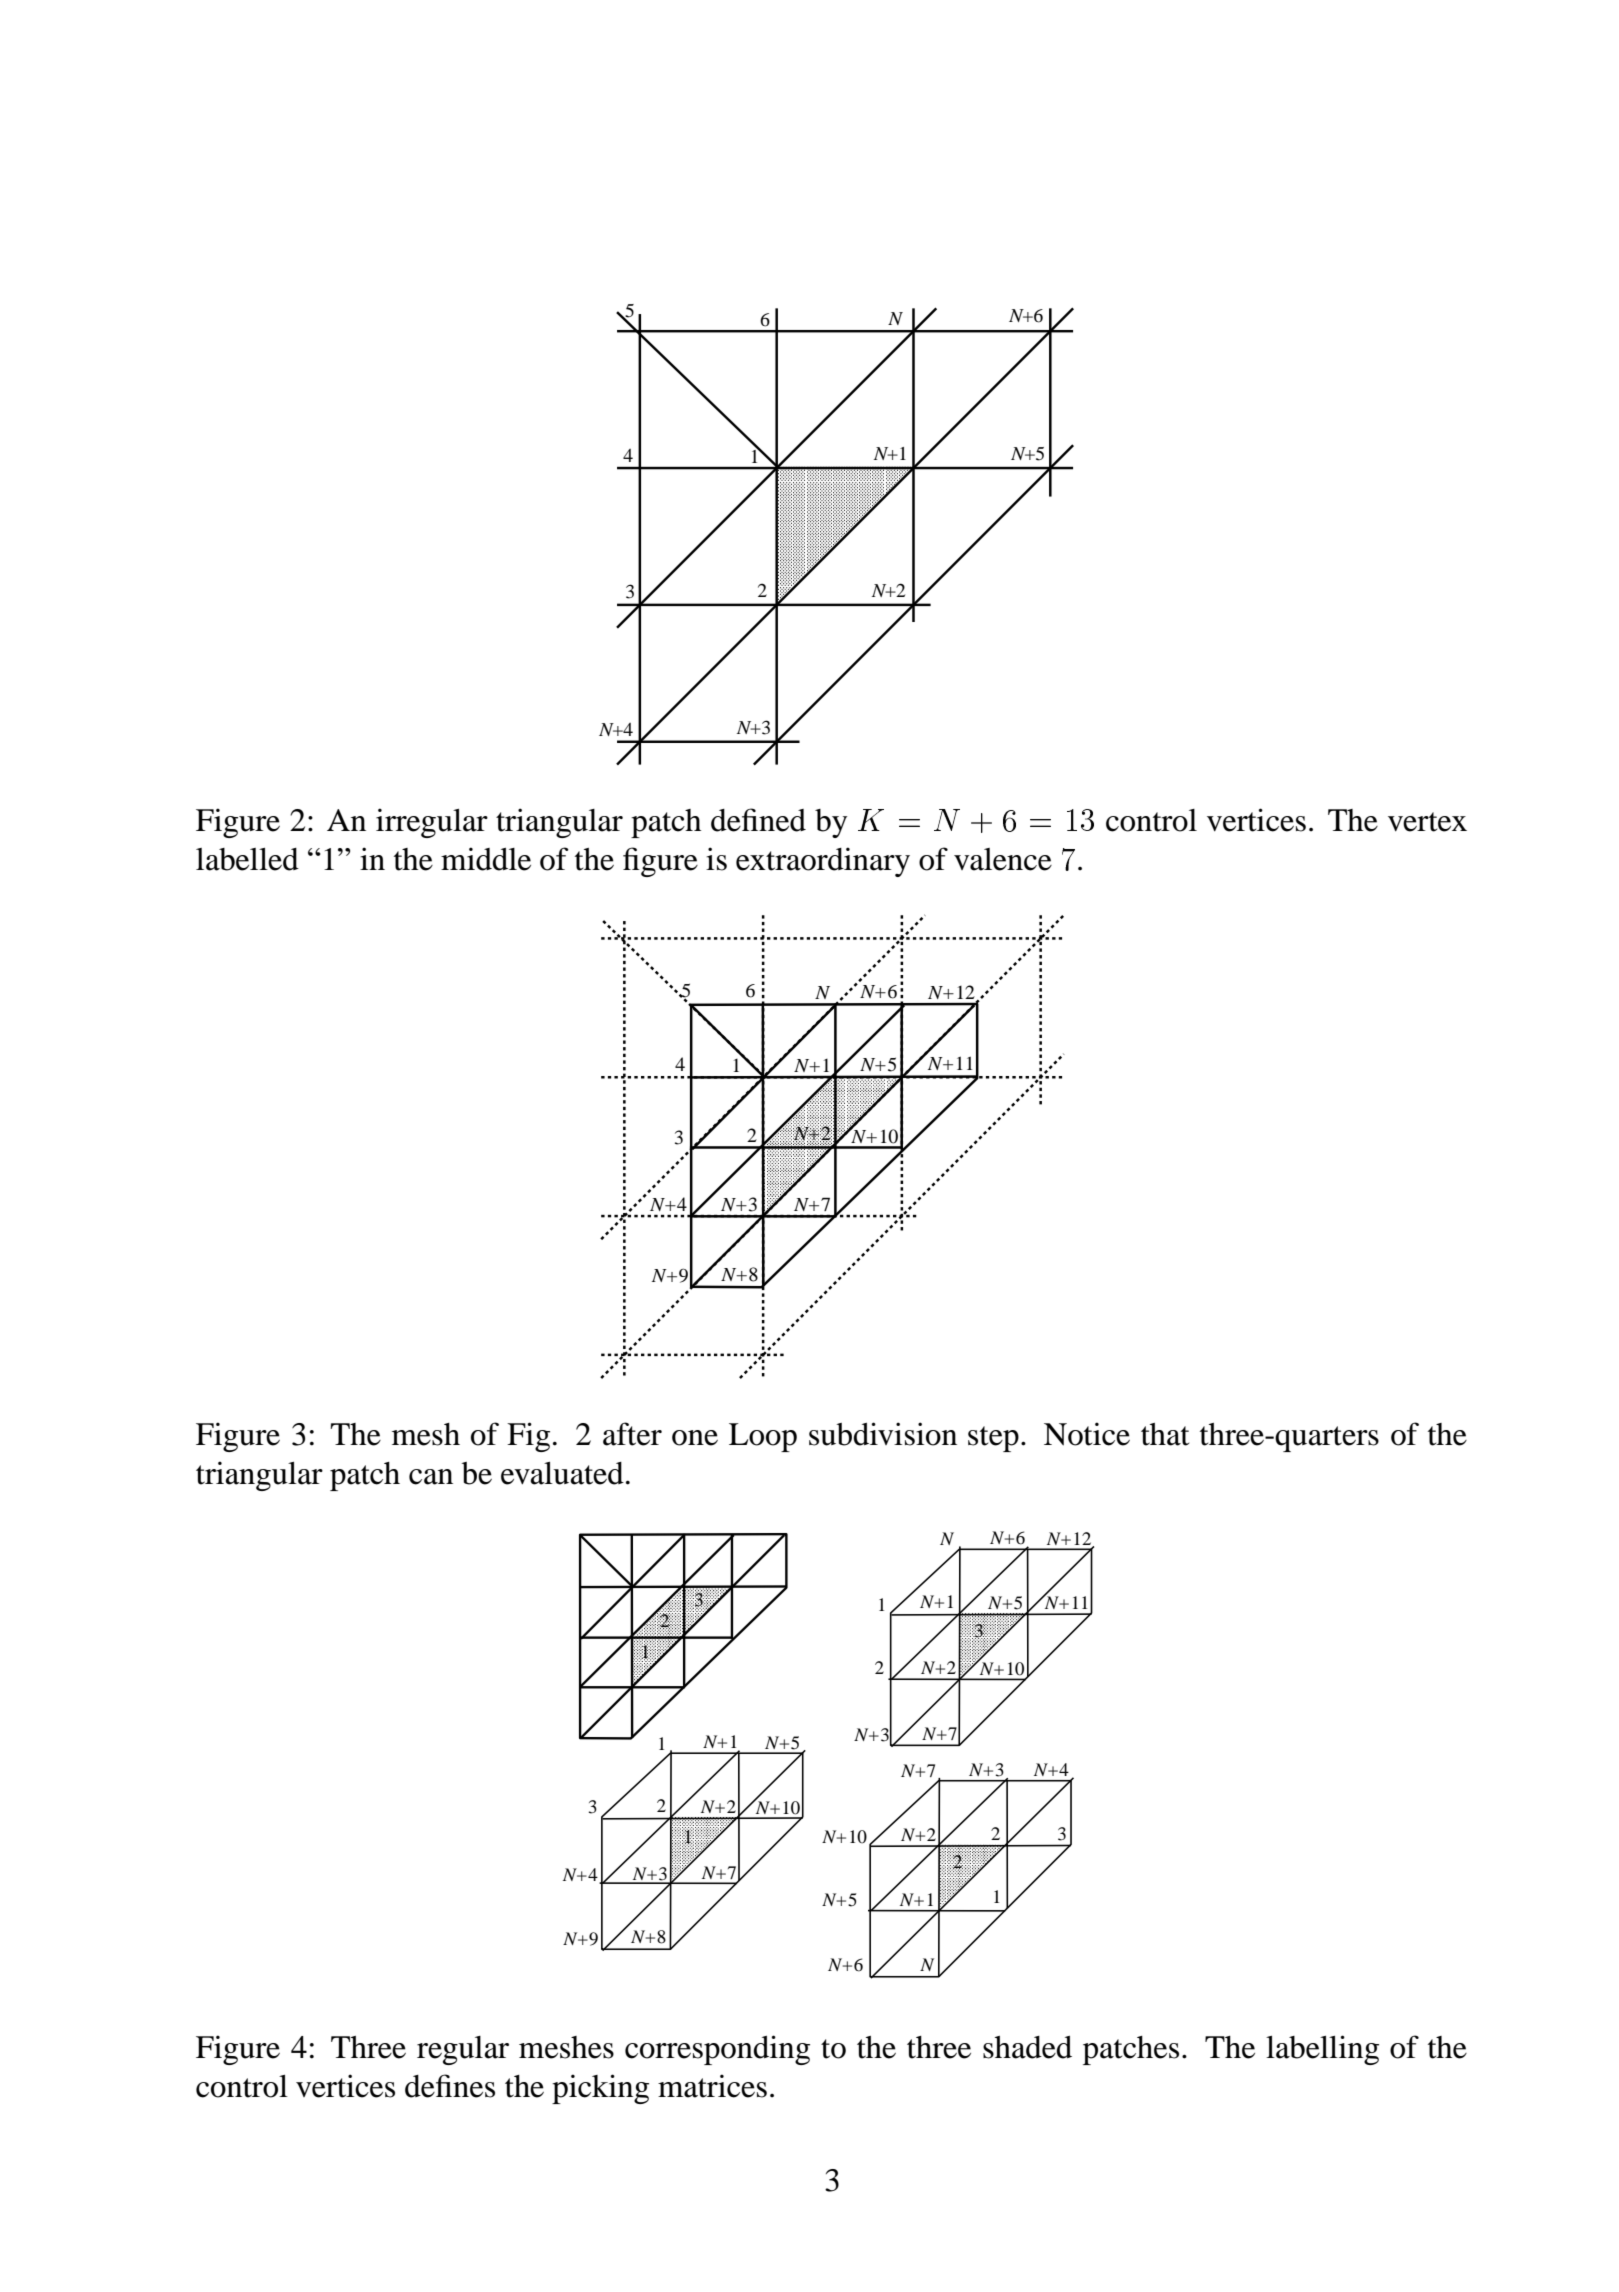 The height and width of the image is (2292, 1619). Describe the element at coordinates (431, 1477) in the image. I see `can` at that location.
